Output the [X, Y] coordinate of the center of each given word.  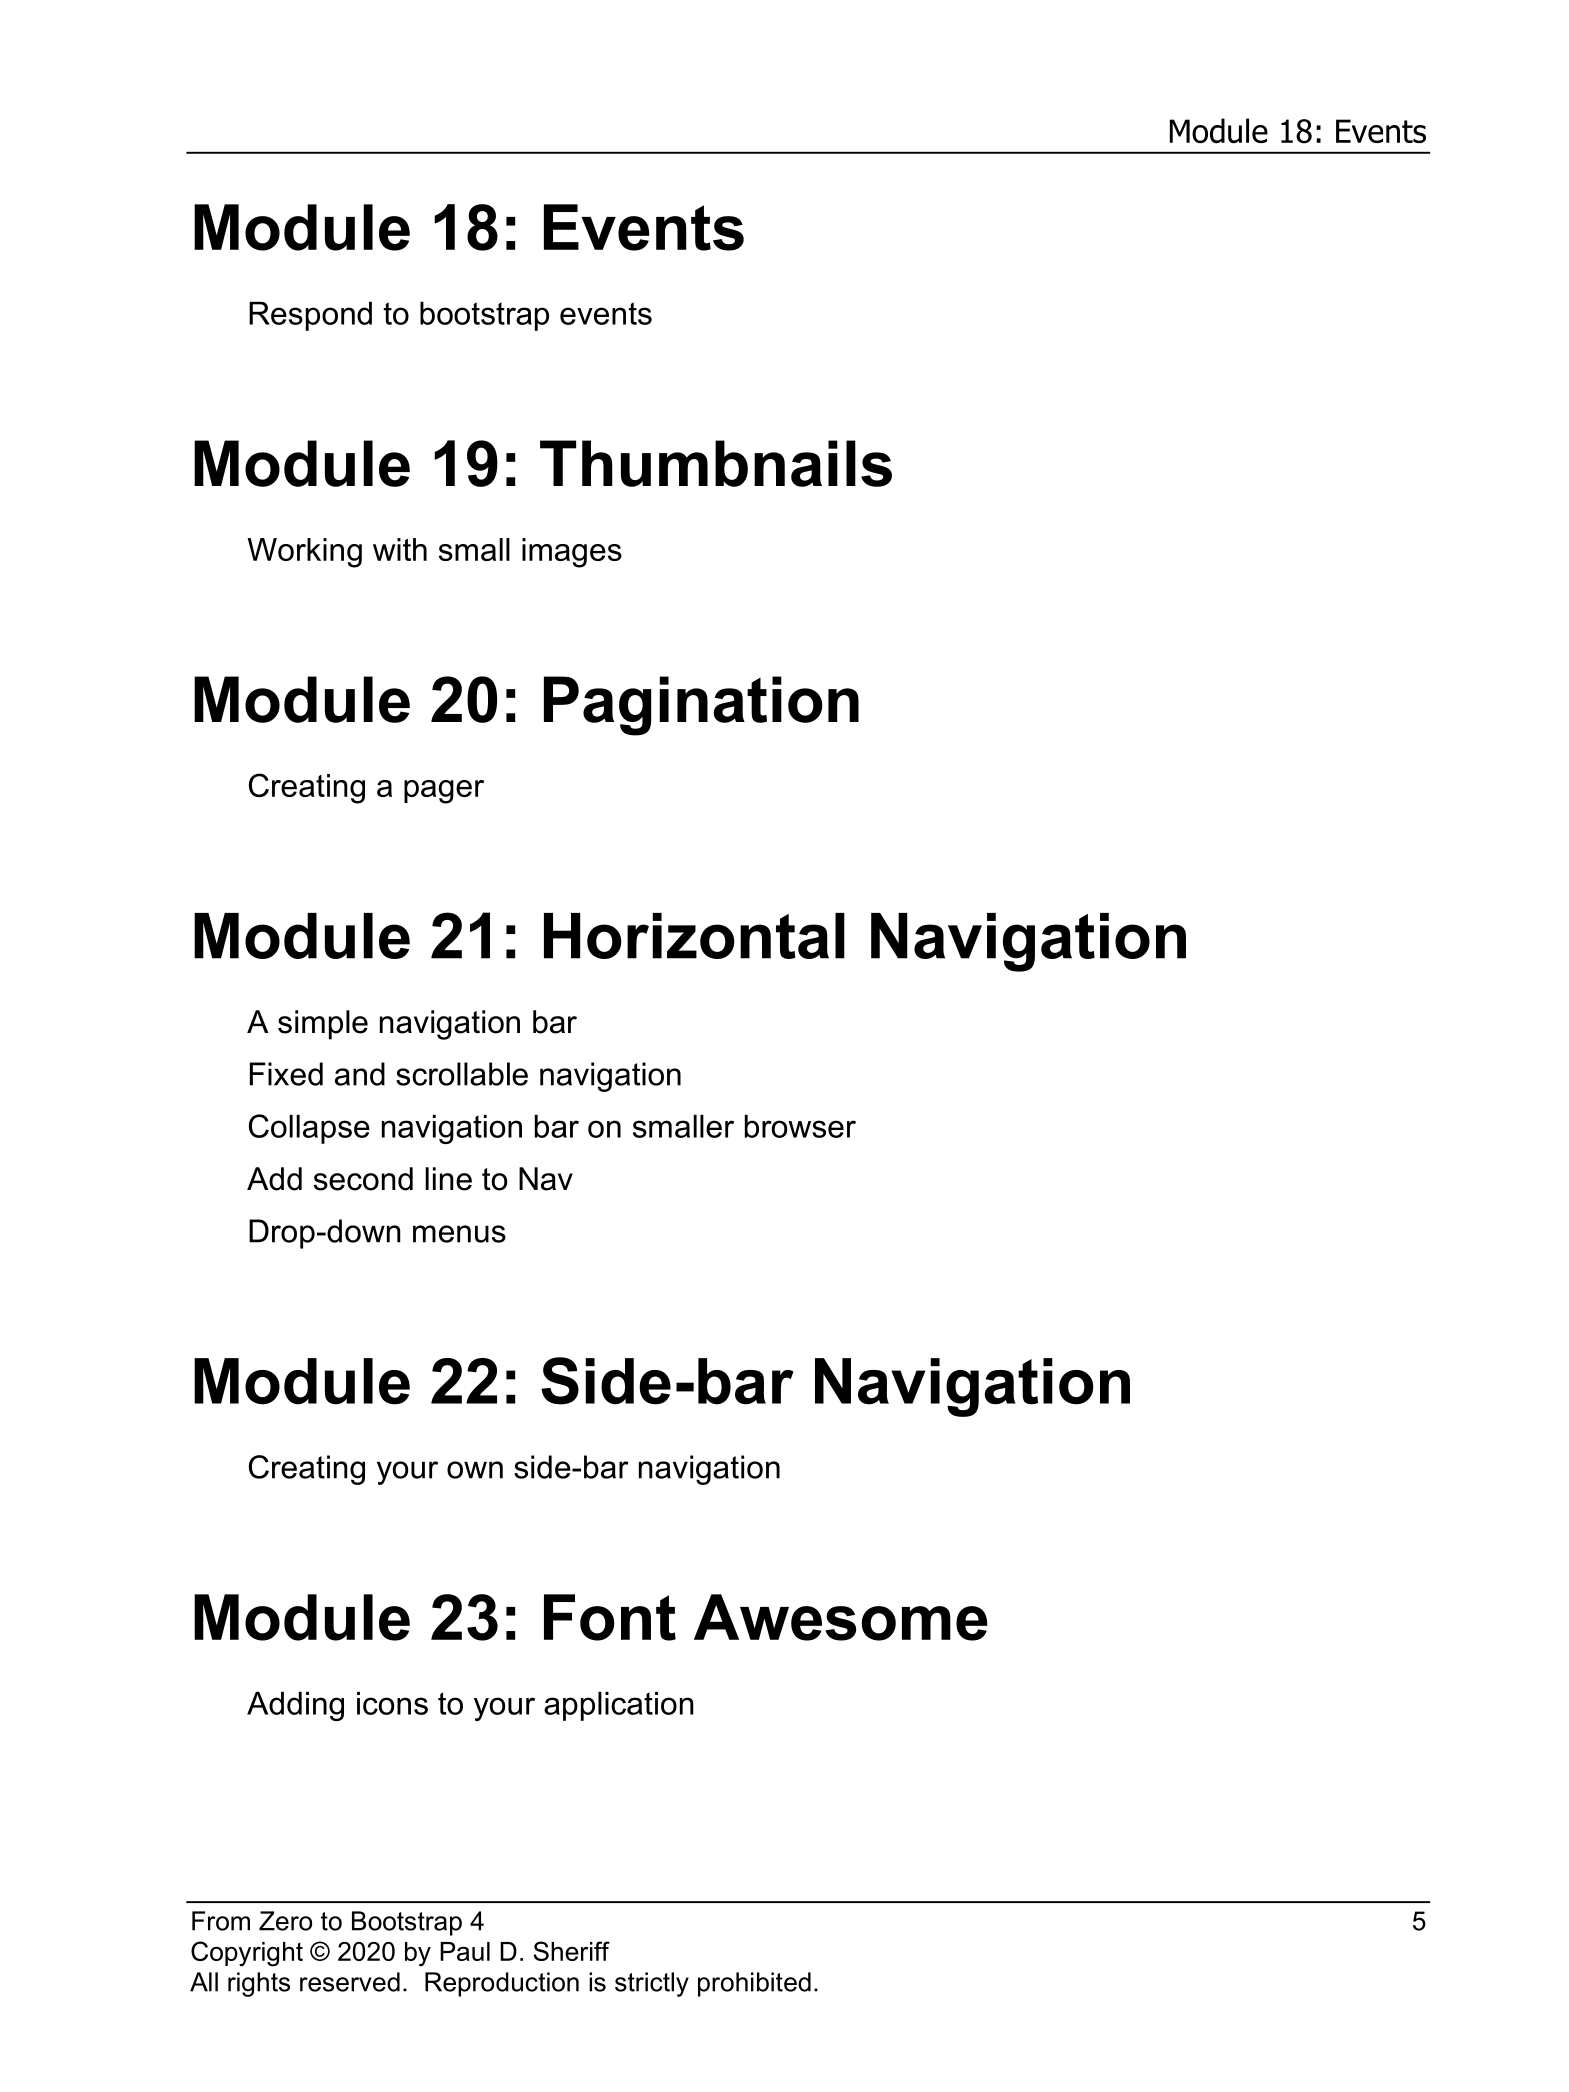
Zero [285, 1921]
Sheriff [572, 1951]
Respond [310, 316]
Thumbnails [716, 463]
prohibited [754, 1984]
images [572, 553]
